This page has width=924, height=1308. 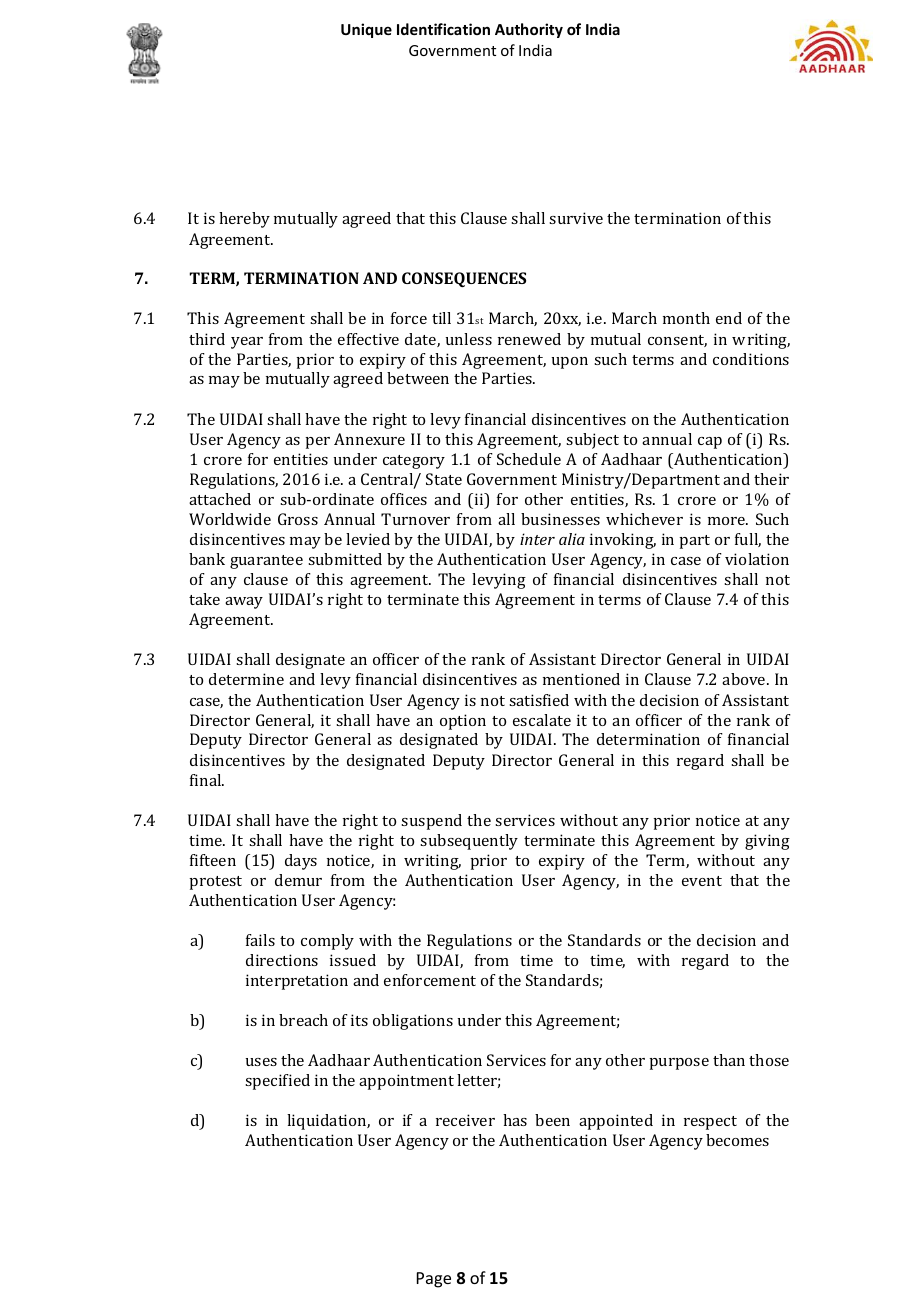 What do you see at coordinates (277, 1082) in the page?
I see `specified` at bounding box center [277, 1082].
